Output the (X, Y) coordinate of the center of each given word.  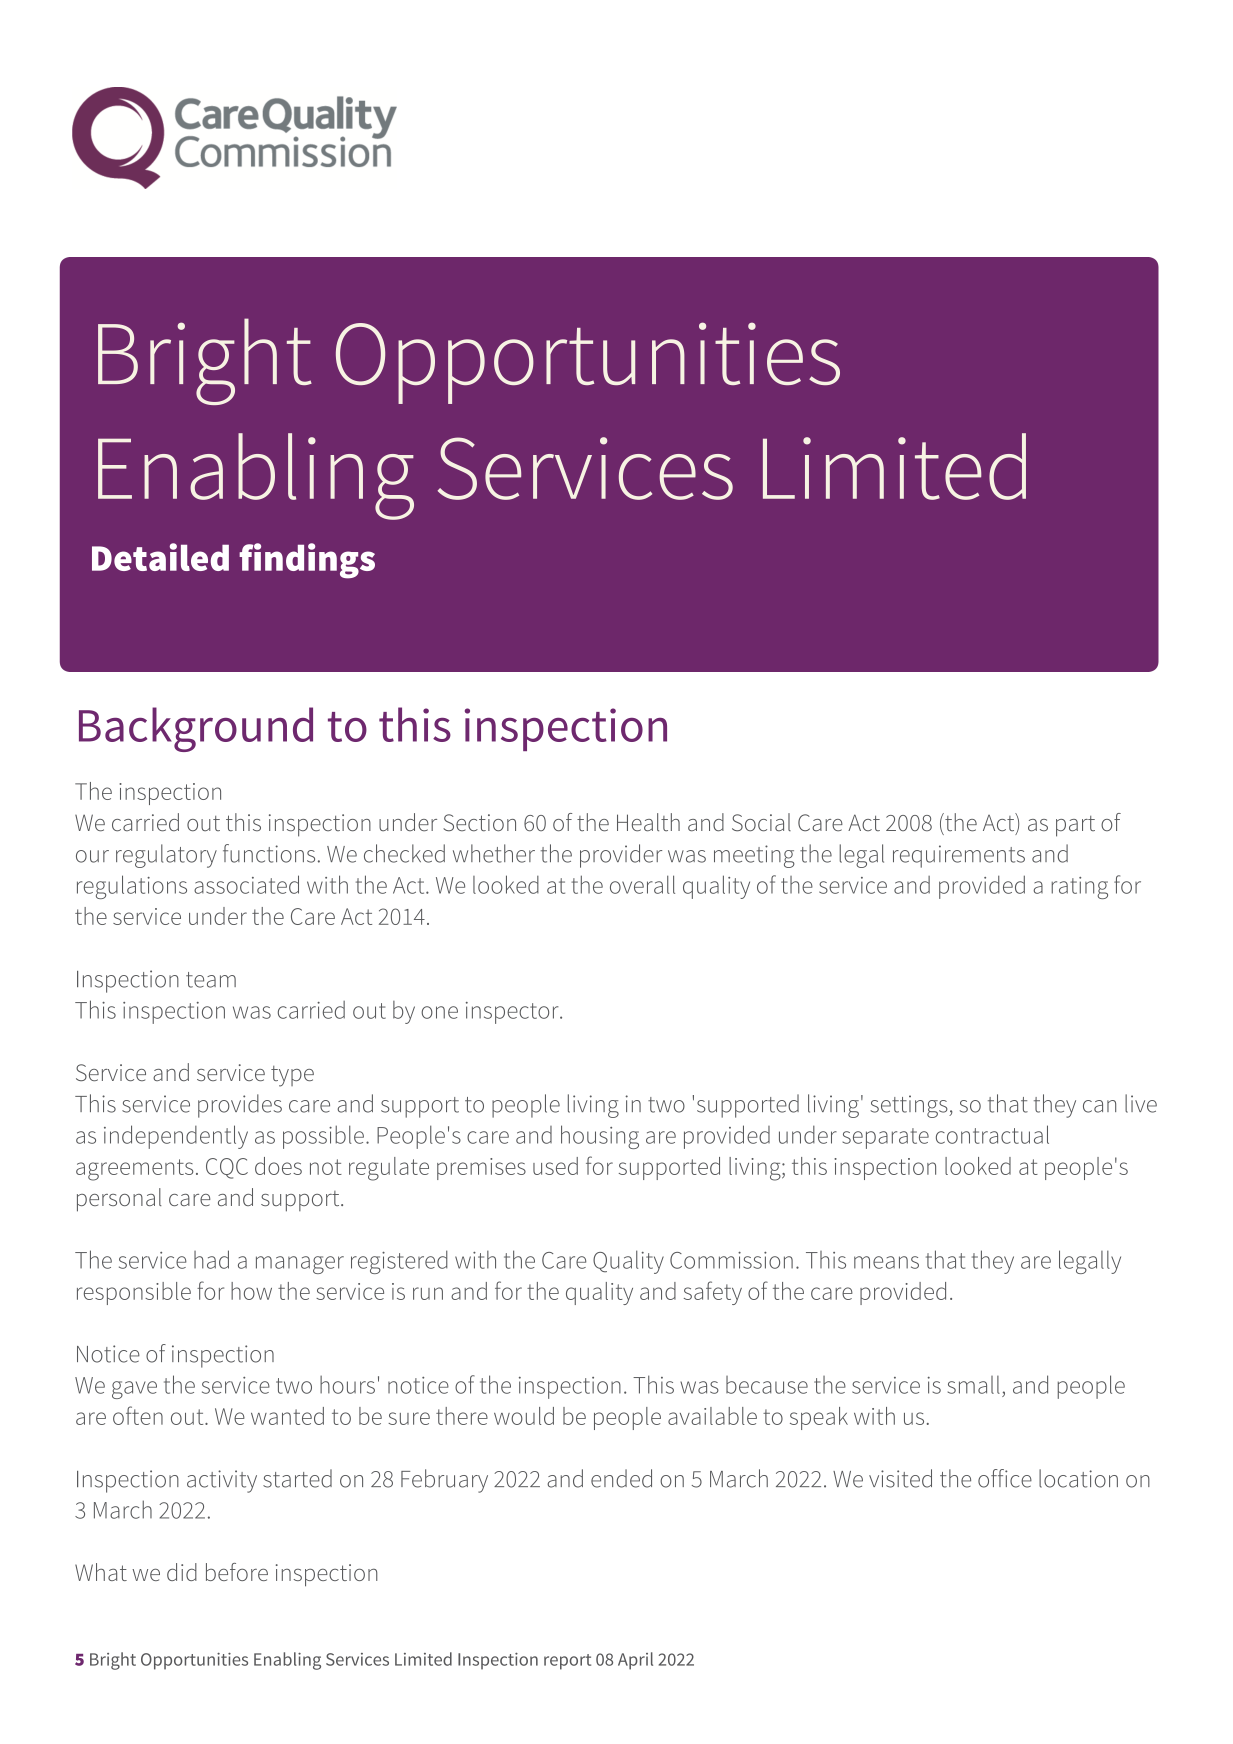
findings (307, 561)
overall (642, 884)
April (635, 1661)
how (251, 1291)
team (211, 980)
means (886, 1262)
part (1075, 826)
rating (1079, 888)
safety (713, 1293)
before (237, 1572)
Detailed (160, 557)
